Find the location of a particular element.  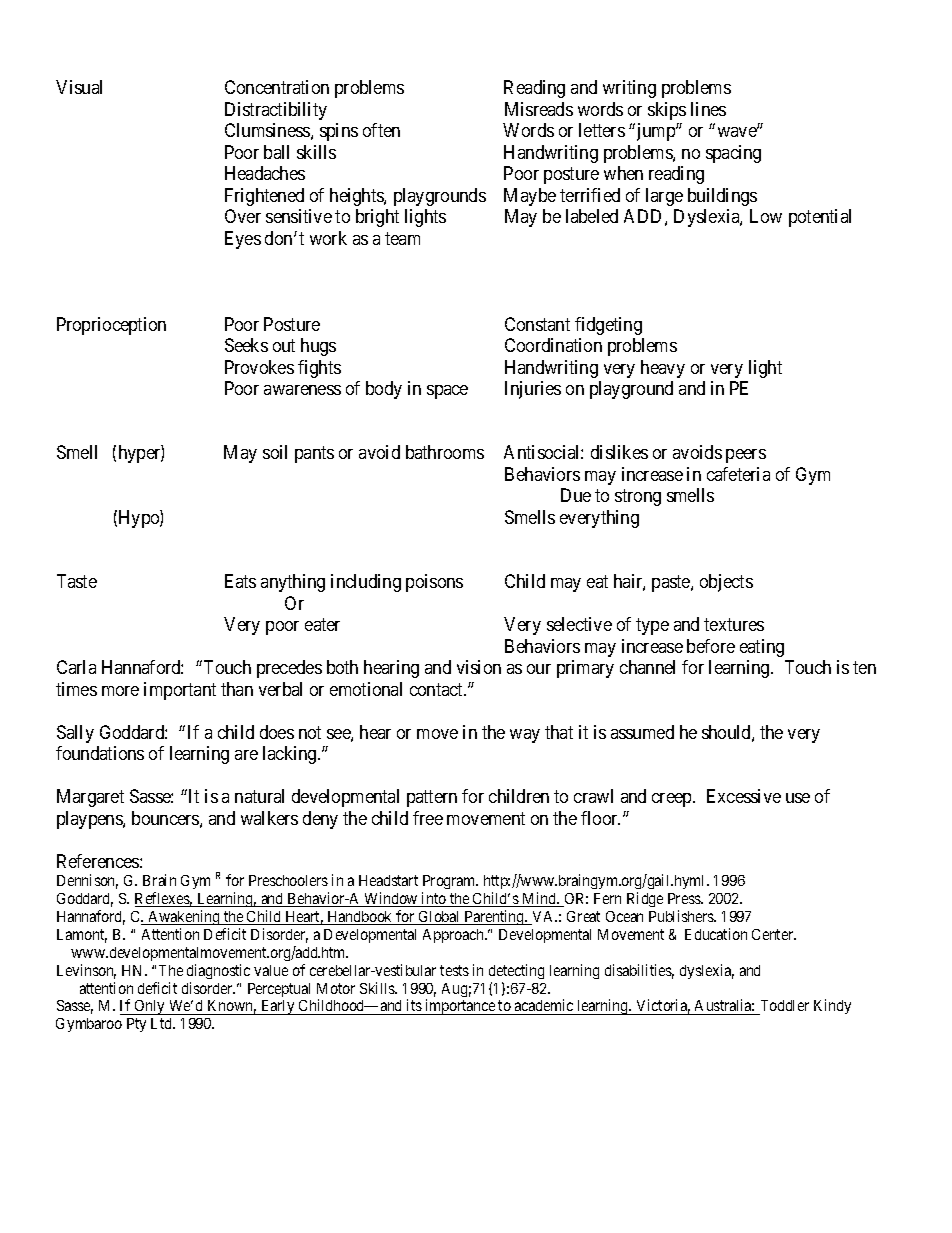

Visual is located at coordinates (79, 87).
